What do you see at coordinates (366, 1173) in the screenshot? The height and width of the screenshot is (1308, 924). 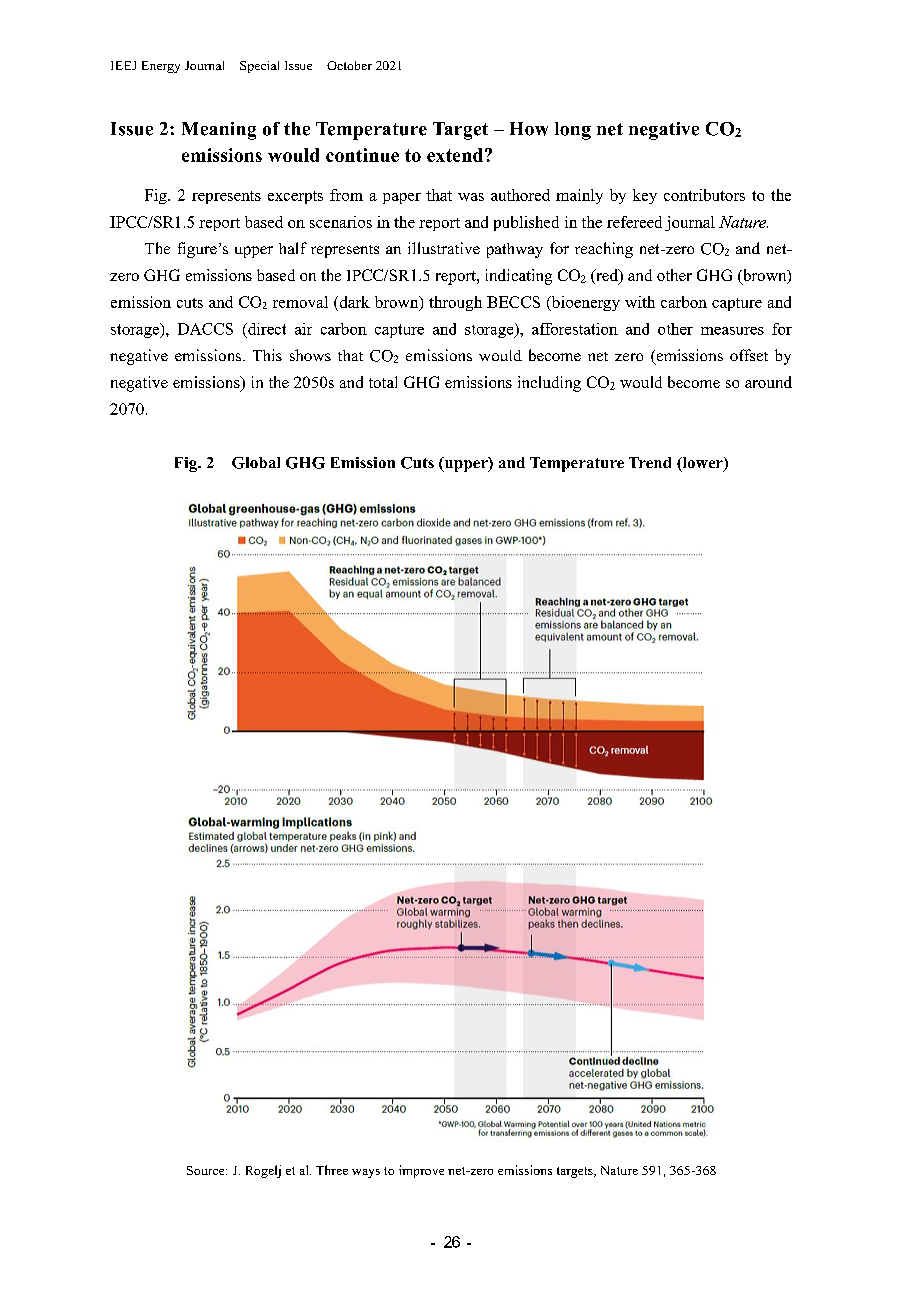 I see `ways` at bounding box center [366, 1173].
